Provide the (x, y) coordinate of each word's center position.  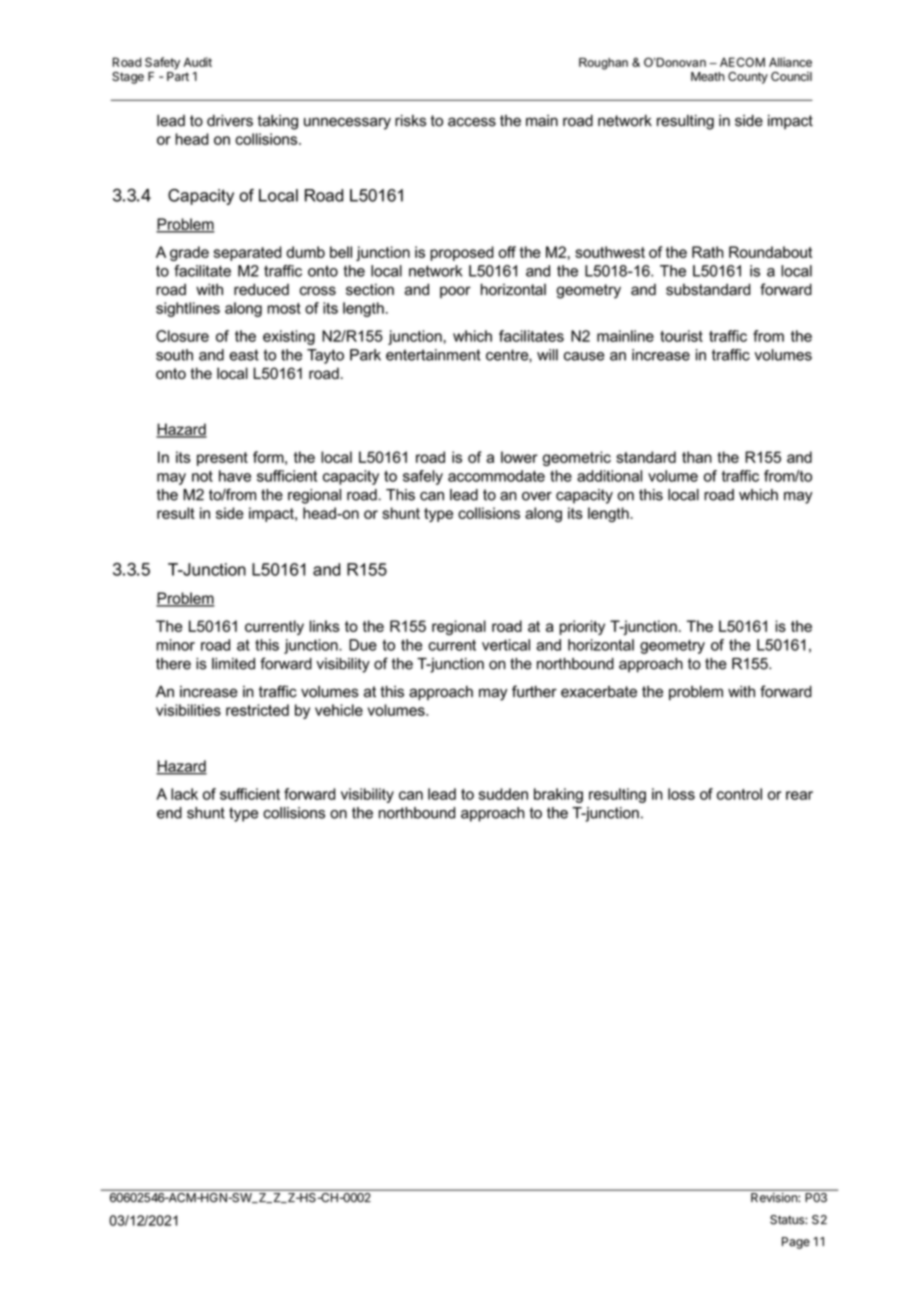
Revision (775, 1197)
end (169, 813)
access (472, 122)
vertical (506, 645)
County (748, 78)
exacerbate (599, 692)
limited (233, 664)
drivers (230, 121)
